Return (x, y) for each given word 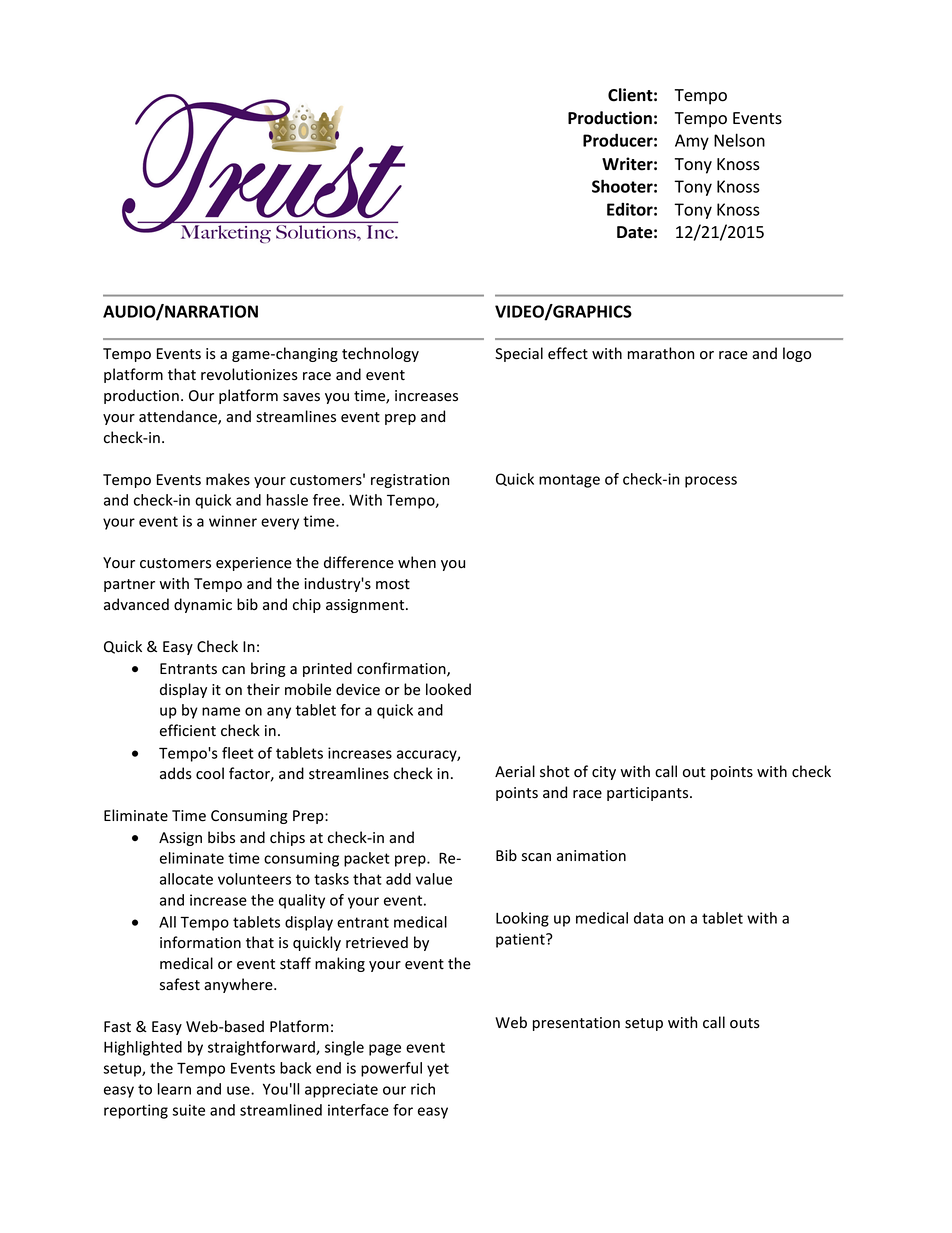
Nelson (739, 140)
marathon (661, 353)
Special (519, 354)
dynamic (203, 605)
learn (174, 1089)
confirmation (402, 669)
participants (649, 794)
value (434, 879)
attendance (179, 417)
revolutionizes (249, 374)
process (711, 482)
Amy (692, 142)
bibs (221, 837)
